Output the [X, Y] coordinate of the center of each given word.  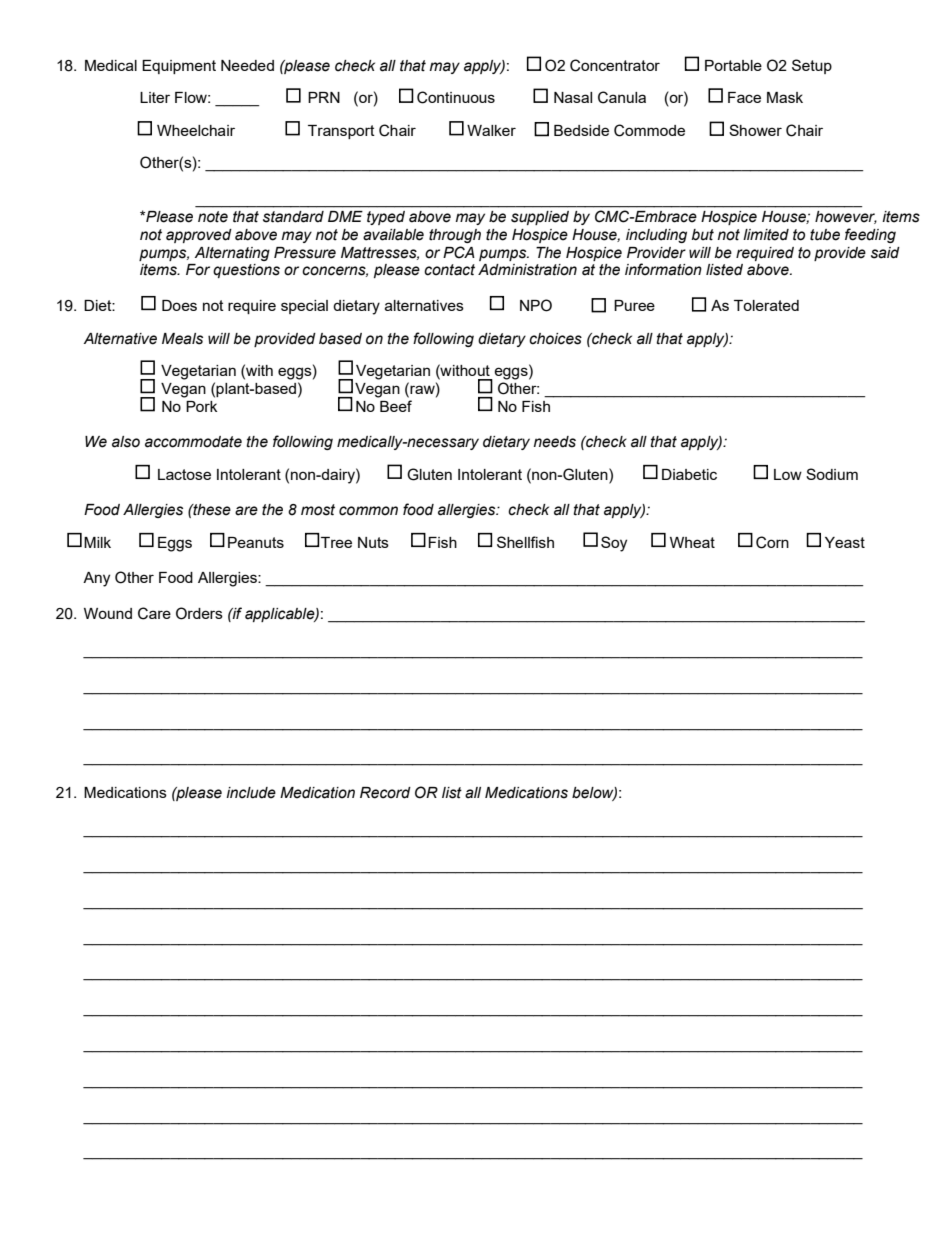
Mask [785, 97]
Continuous [456, 97]
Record [385, 793]
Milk [97, 542]
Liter [155, 97]
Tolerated [766, 305]
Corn [772, 542]
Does [179, 305]
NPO [536, 305]
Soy [614, 544]
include [251, 793]
